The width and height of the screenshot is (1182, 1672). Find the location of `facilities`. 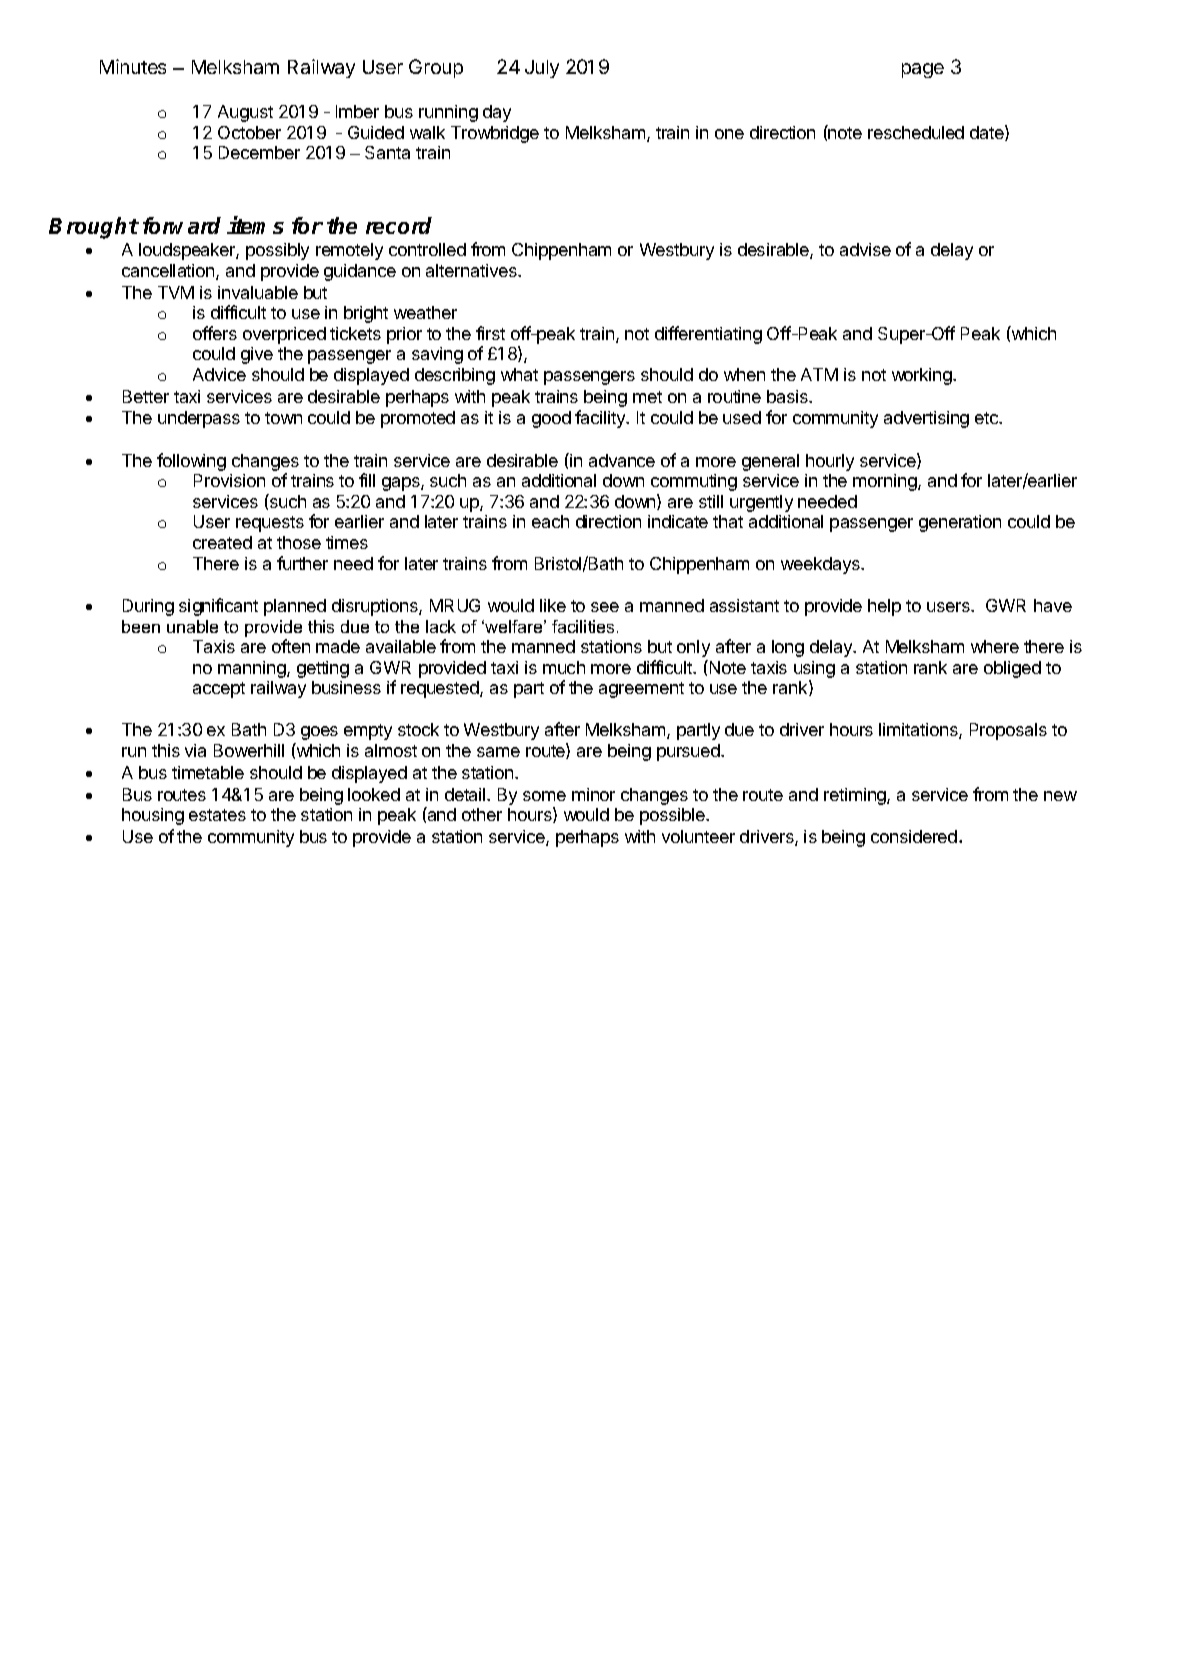

facilities is located at coordinates (583, 626).
